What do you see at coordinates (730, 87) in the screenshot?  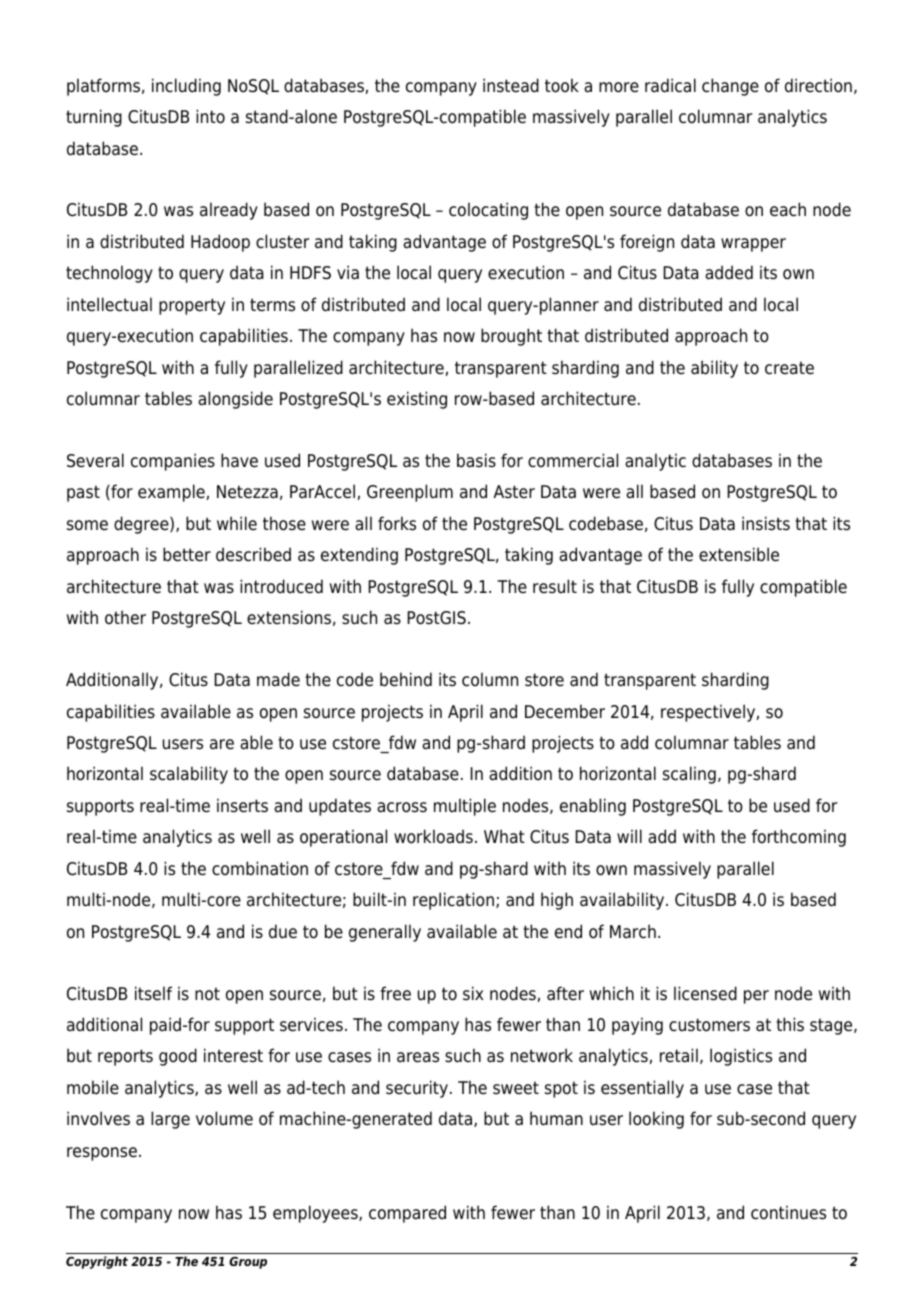 I see `change` at bounding box center [730, 87].
